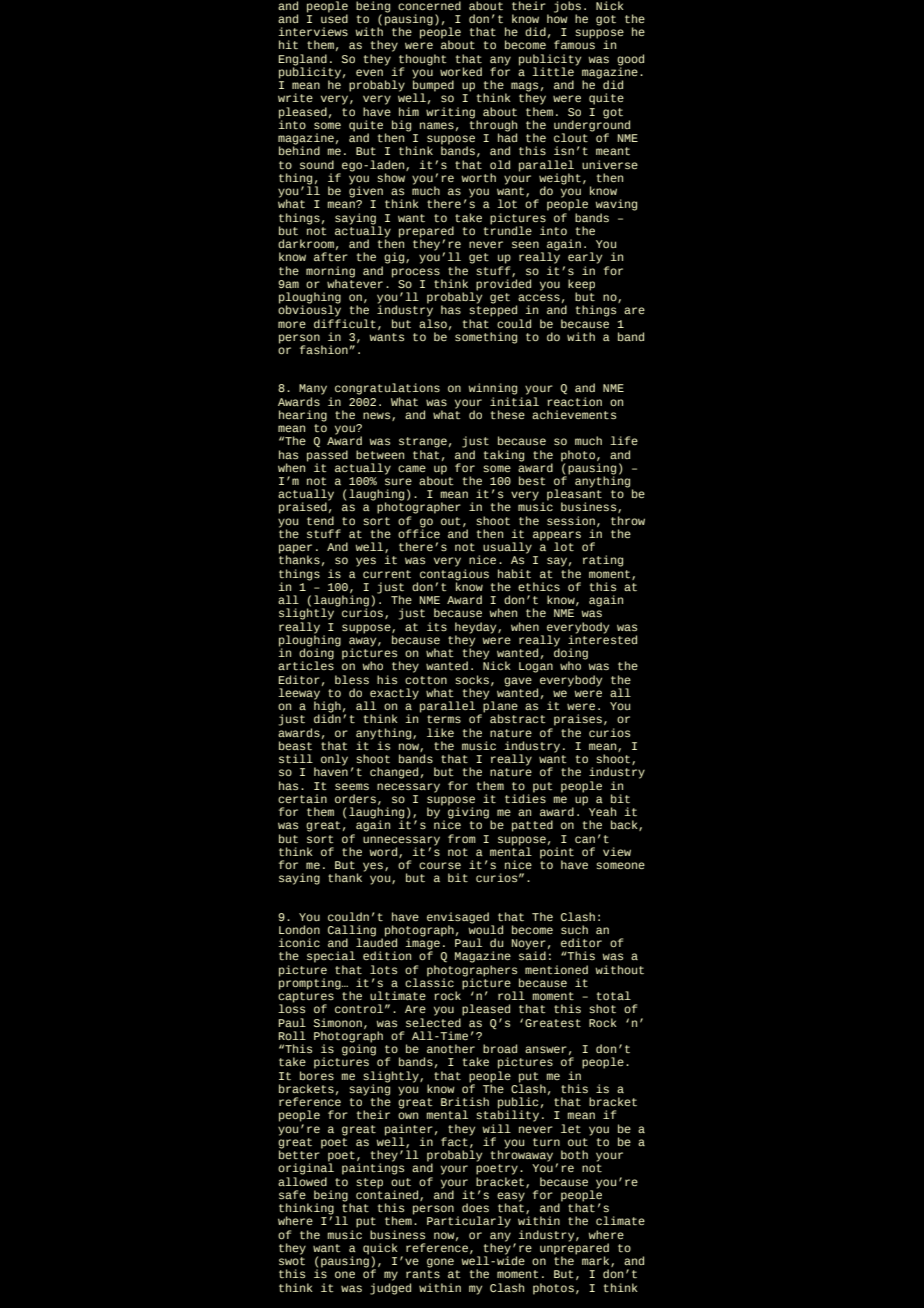  Describe the element at coordinates (433, 322) in the document. I see `also` at that location.
